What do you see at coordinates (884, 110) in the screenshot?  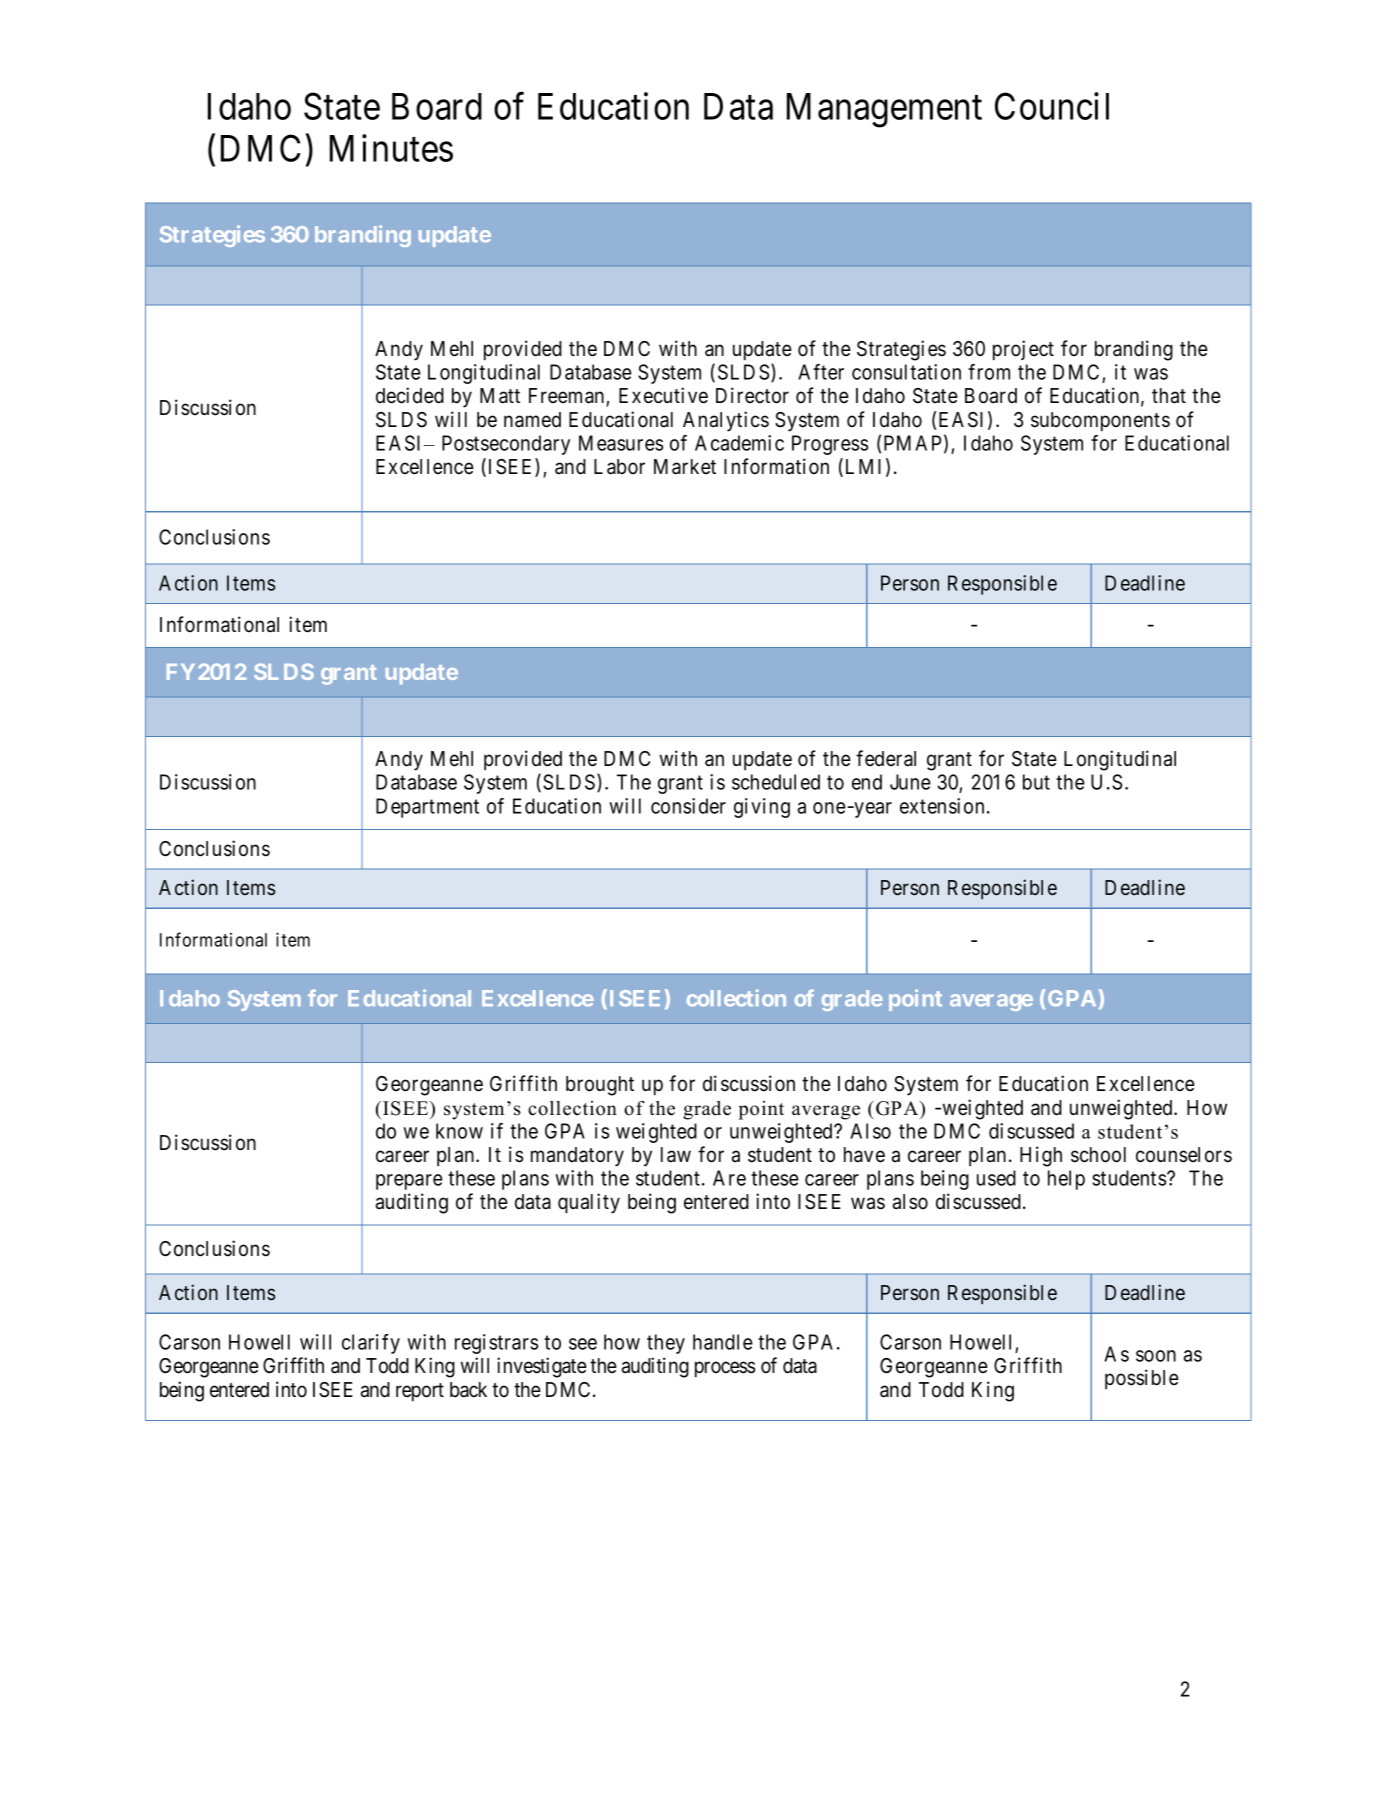 I see `Management` at bounding box center [884, 110].
